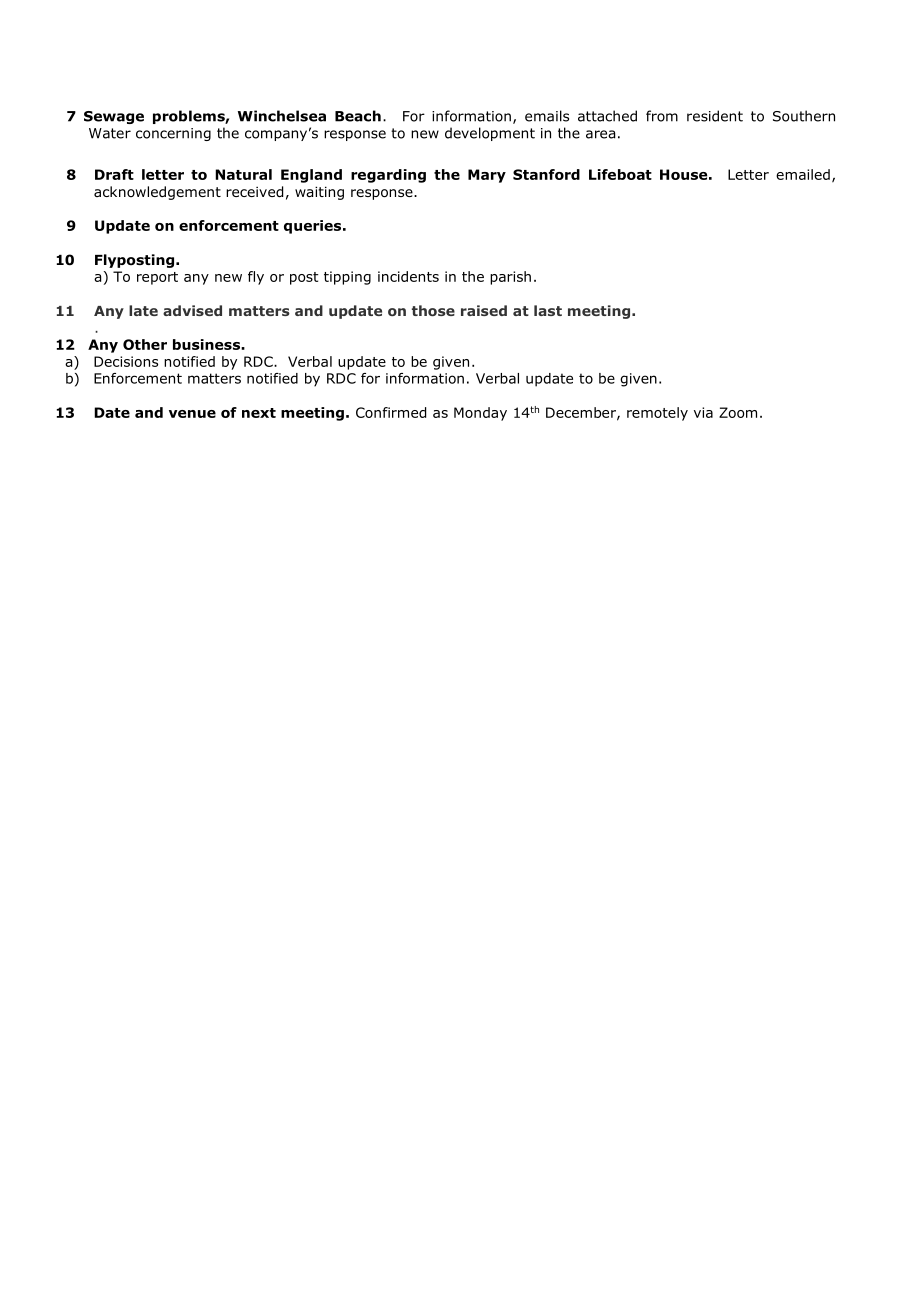  I want to click on development, so click(490, 134).
